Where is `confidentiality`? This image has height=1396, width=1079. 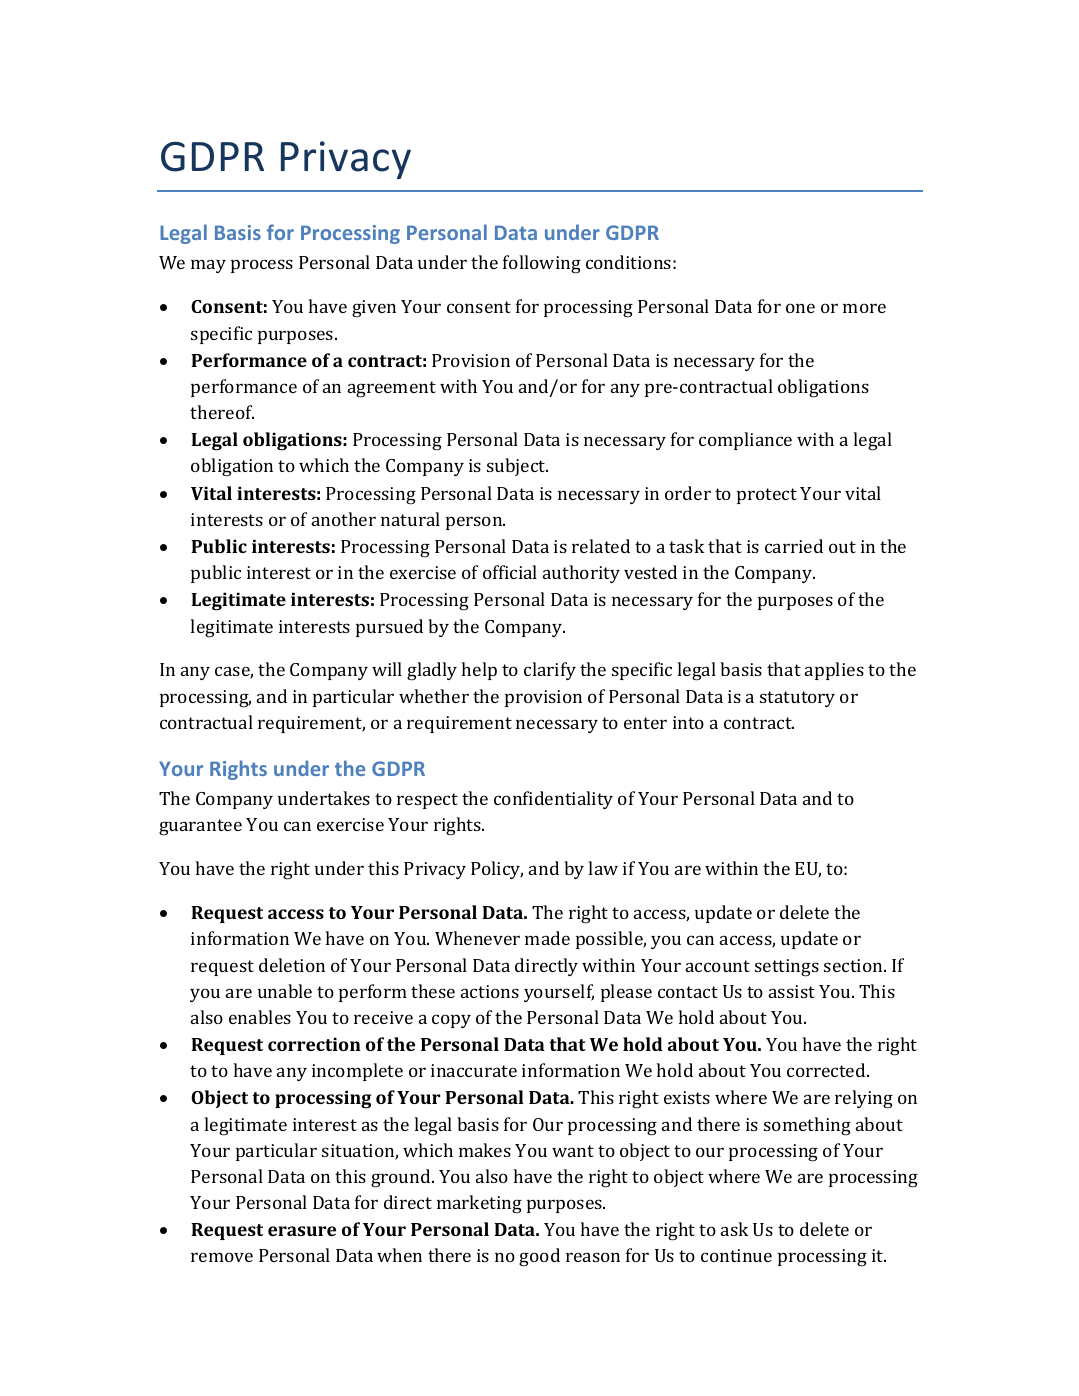 confidentiality is located at coordinates (553, 800).
